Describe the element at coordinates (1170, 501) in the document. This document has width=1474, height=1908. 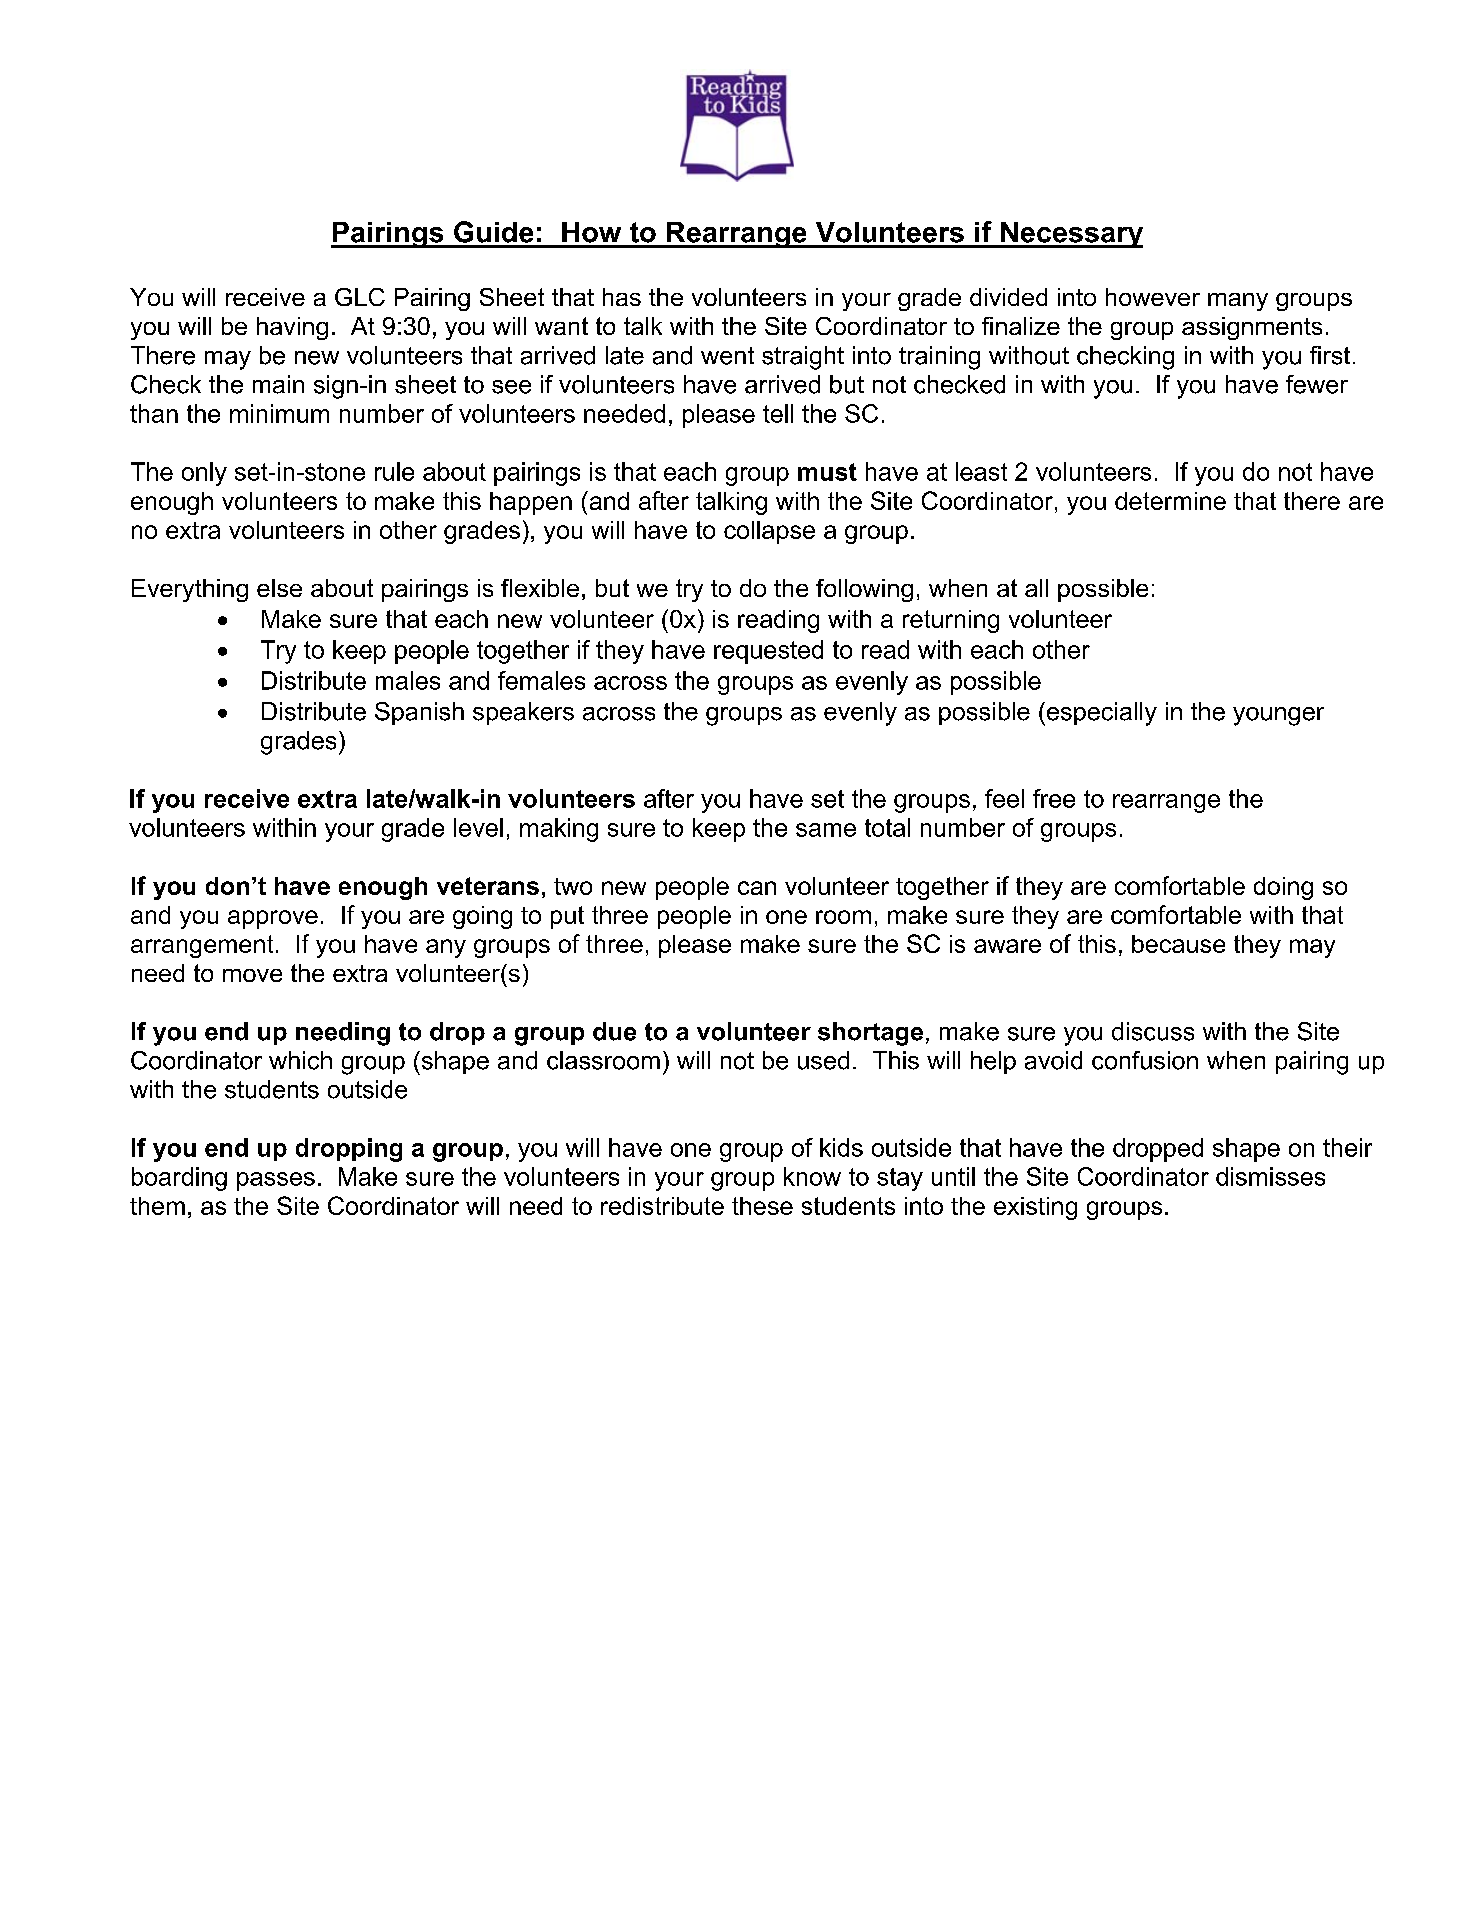
I see `determine` at that location.
